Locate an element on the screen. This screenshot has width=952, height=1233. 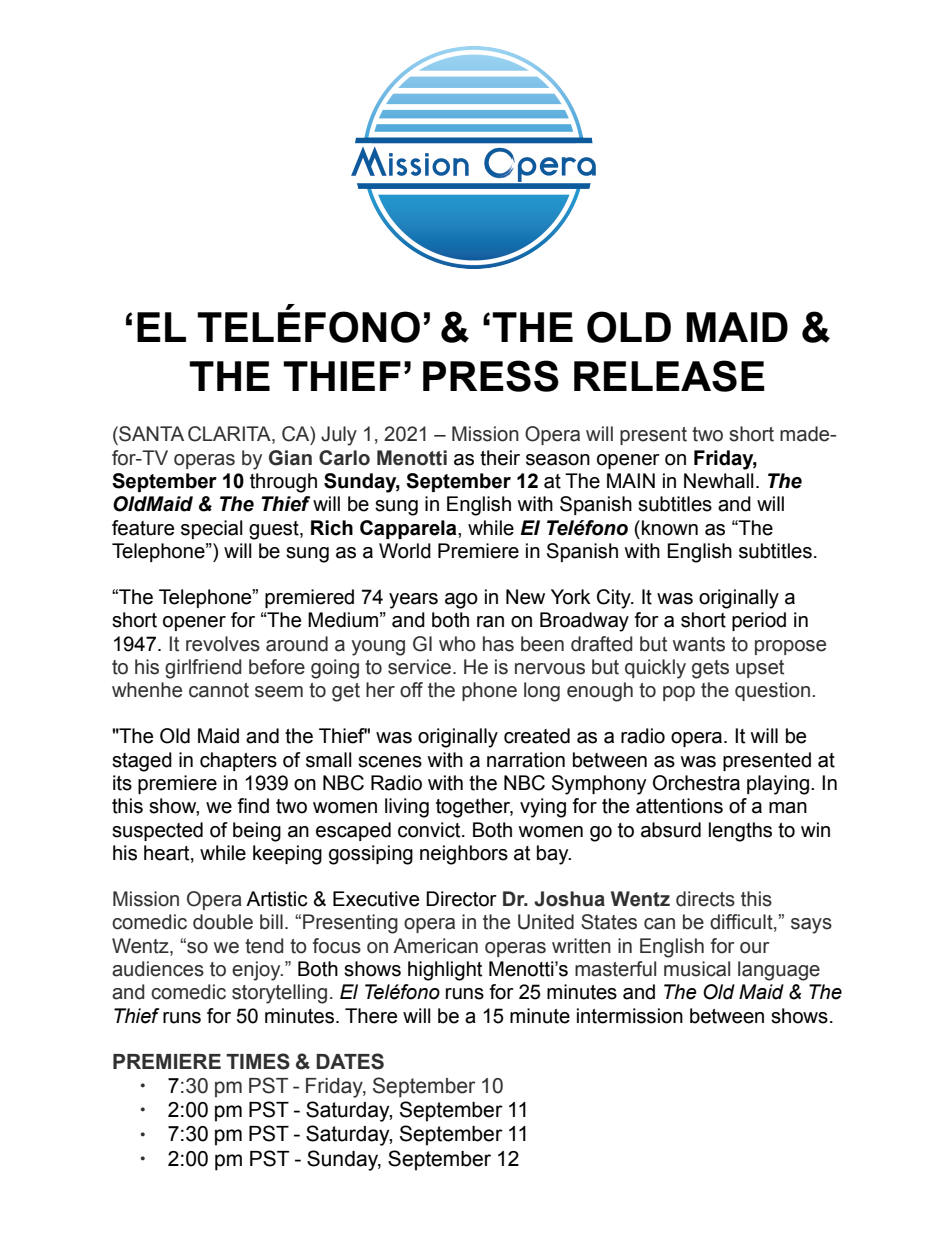
chapters is located at coordinates (238, 761).
